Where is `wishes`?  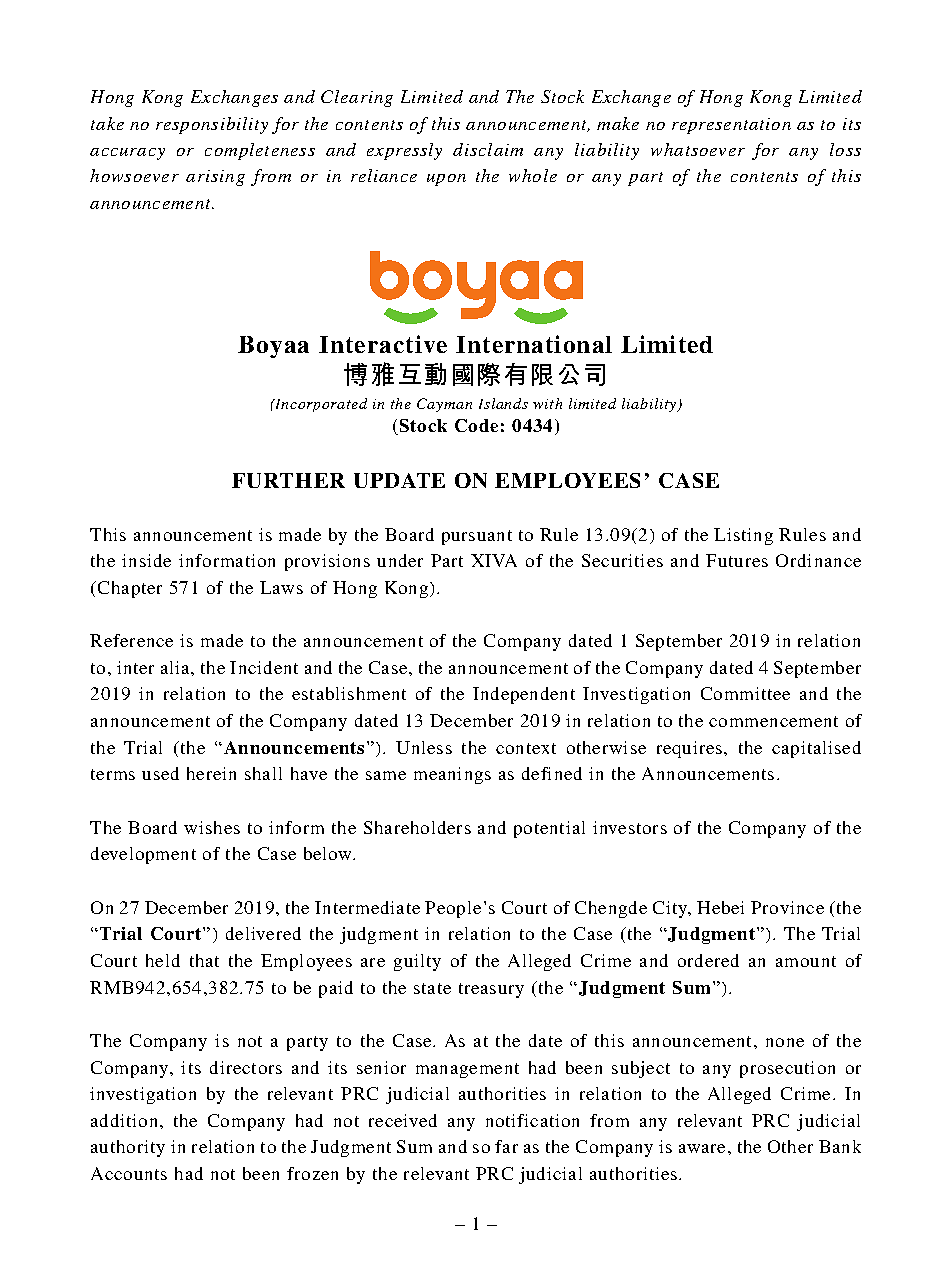
wishes is located at coordinates (212, 827).
